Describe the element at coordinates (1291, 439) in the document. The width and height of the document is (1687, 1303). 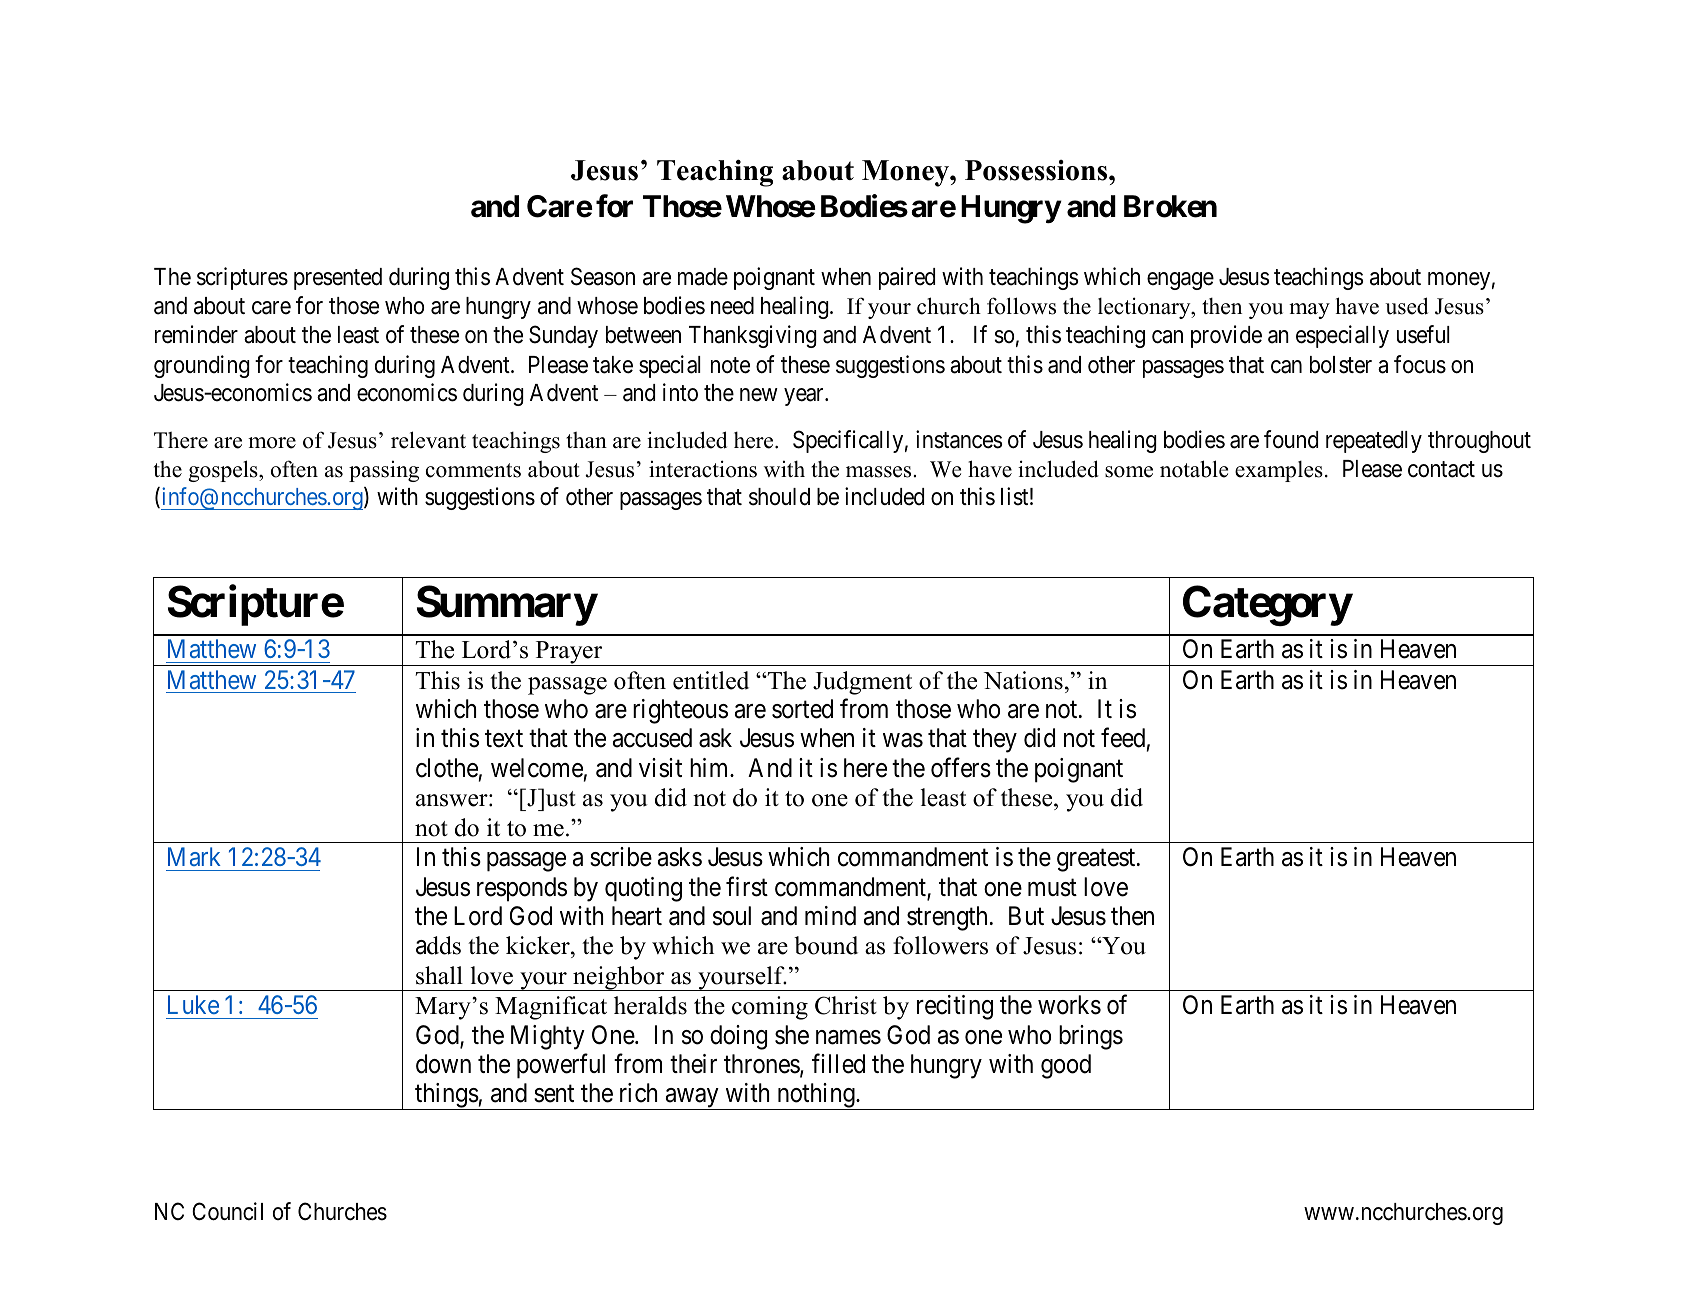
I see `found` at that location.
